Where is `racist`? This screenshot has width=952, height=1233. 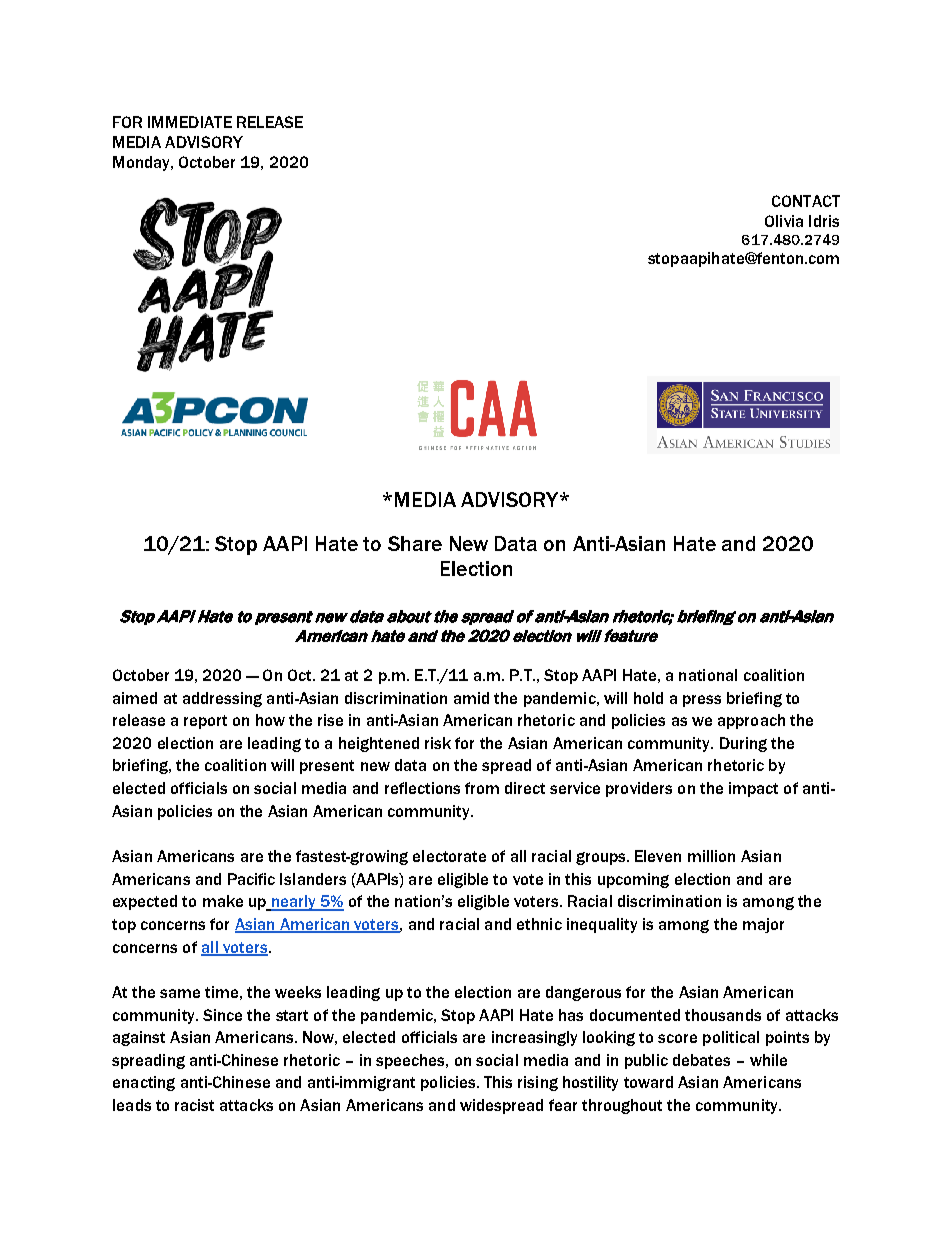 racist is located at coordinates (194, 1105).
